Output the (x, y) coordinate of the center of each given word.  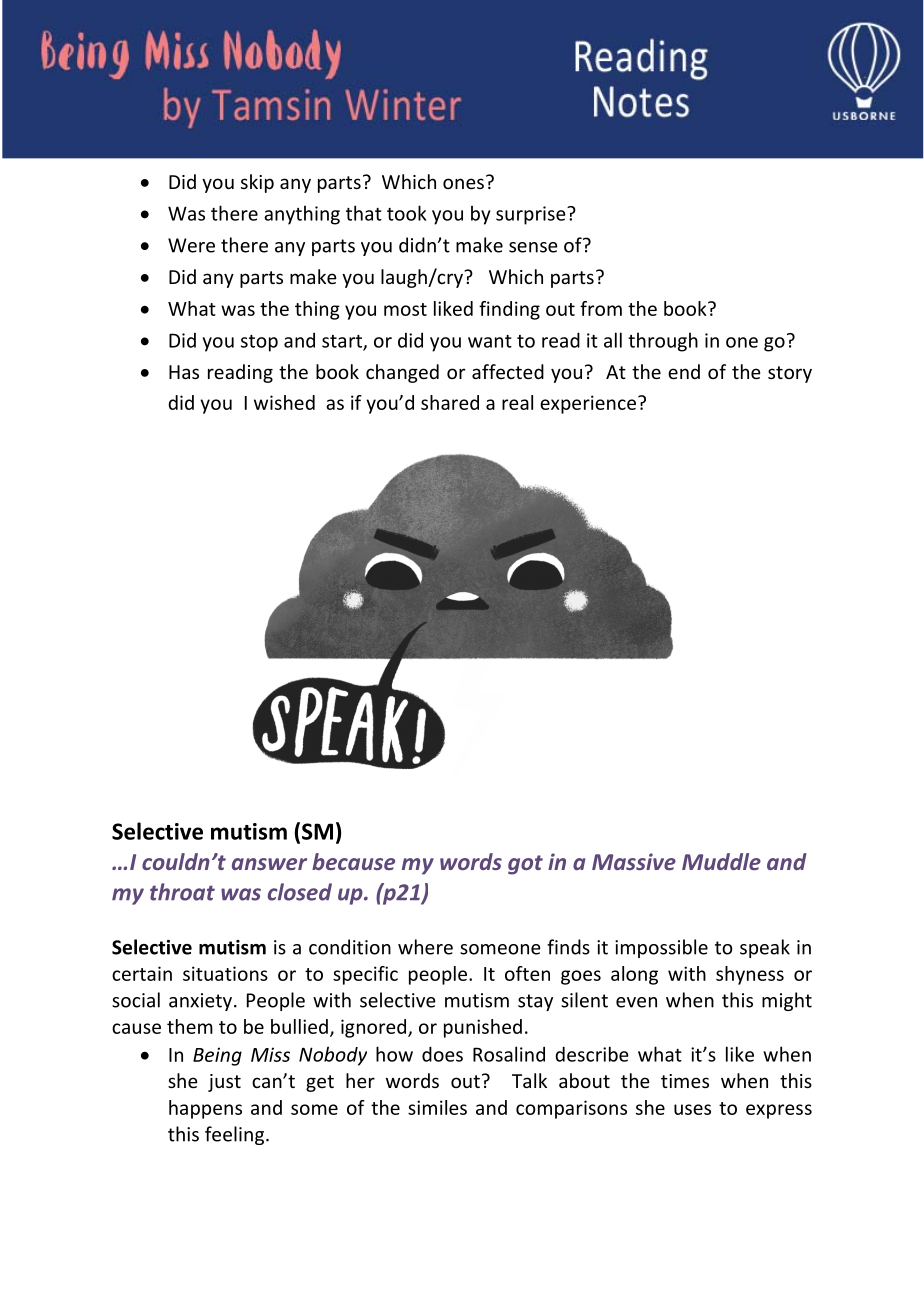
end (684, 371)
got (525, 865)
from (601, 308)
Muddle (721, 861)
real (517, 402)
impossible (661, 948)
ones (463, 183)
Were (191, 245)
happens (205, 1109)
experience (588, 404)
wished (284, 402)
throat (182, 892)
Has (184, 372)
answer (269, 864)
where (425, 947)
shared (450, 402)
